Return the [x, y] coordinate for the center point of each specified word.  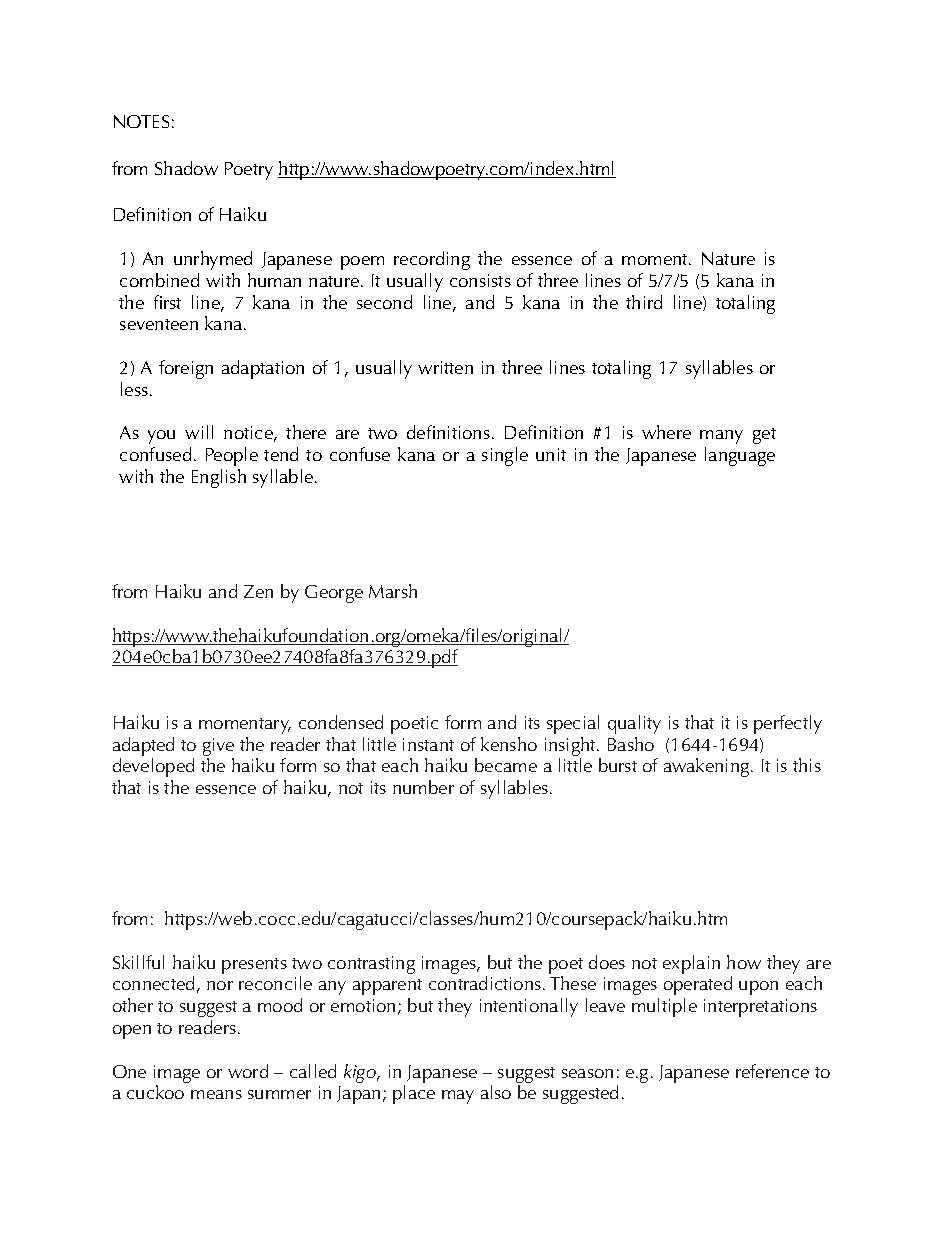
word [248, 1071]
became [506, 765]
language [740, 456]
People [232, 456]
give [218, 748]
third [644, 302]
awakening [708, 767]
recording [432, 260]
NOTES [141, 121]
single [505, 456]
